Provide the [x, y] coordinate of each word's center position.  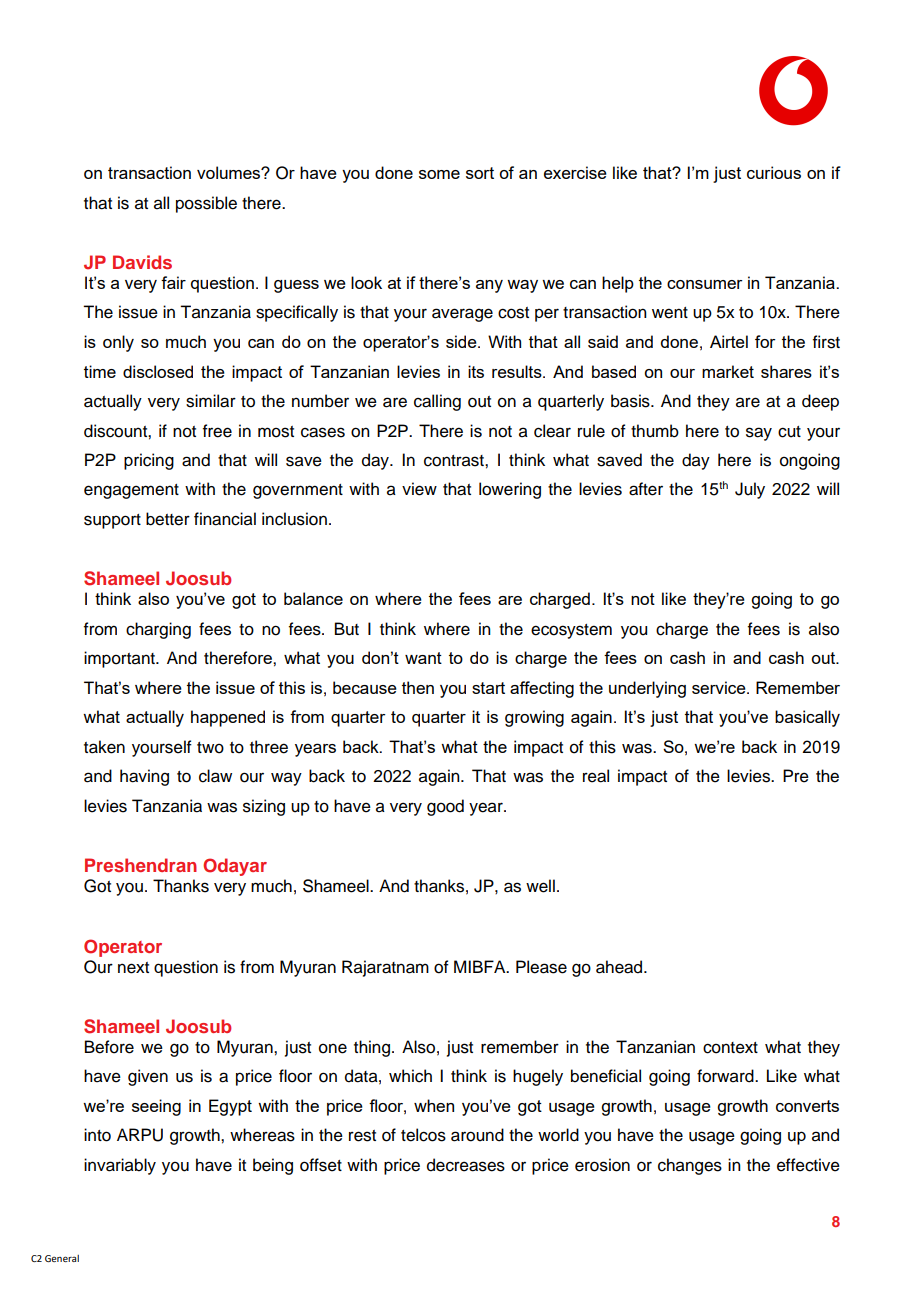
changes [690, 1166]
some [439, 174]
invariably [120, 1166]
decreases [466, 1165]
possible [206, 204]
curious [774, 172]
